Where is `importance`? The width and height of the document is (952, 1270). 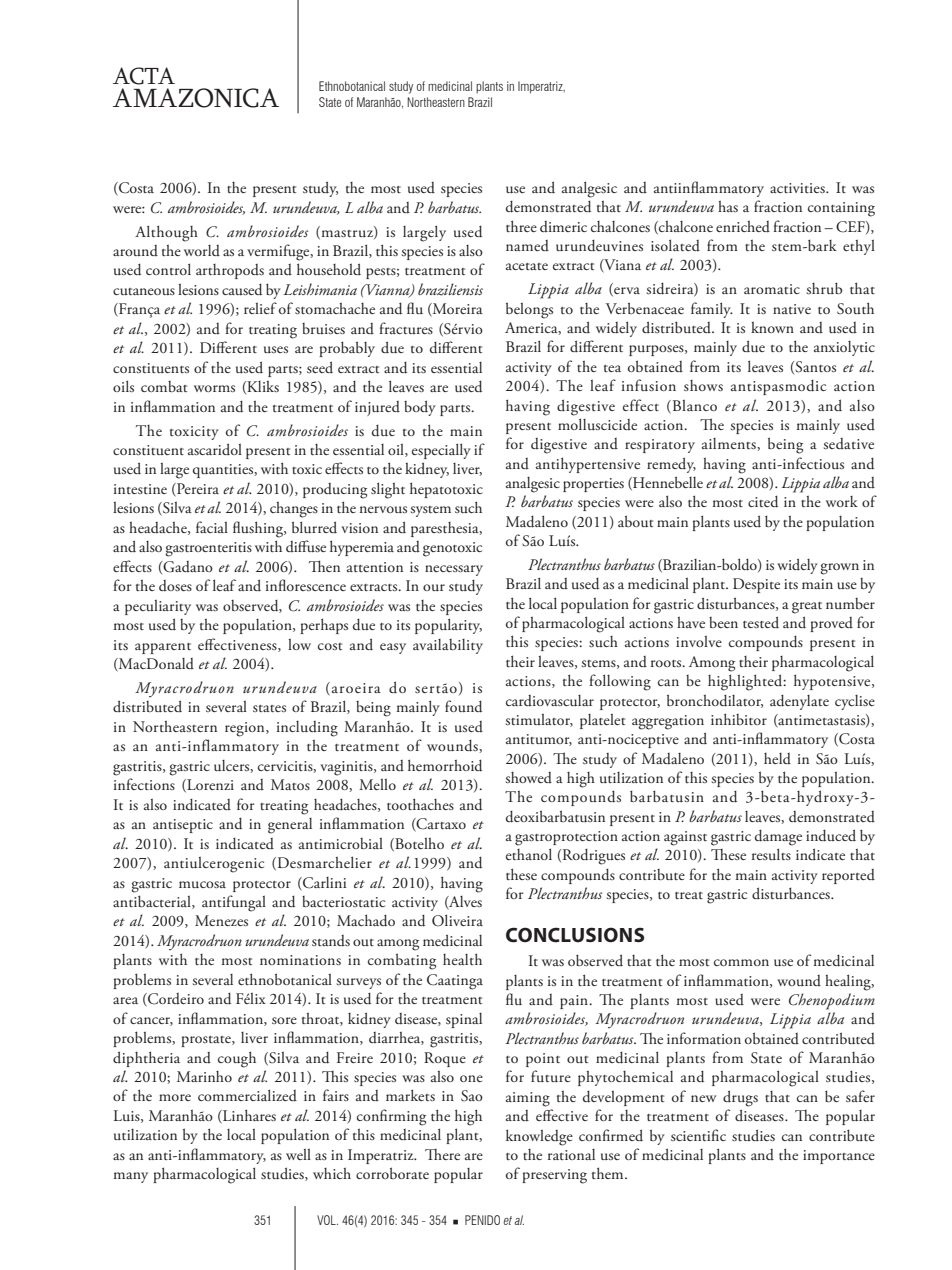 importance is located at coordinates (839, 1157).
